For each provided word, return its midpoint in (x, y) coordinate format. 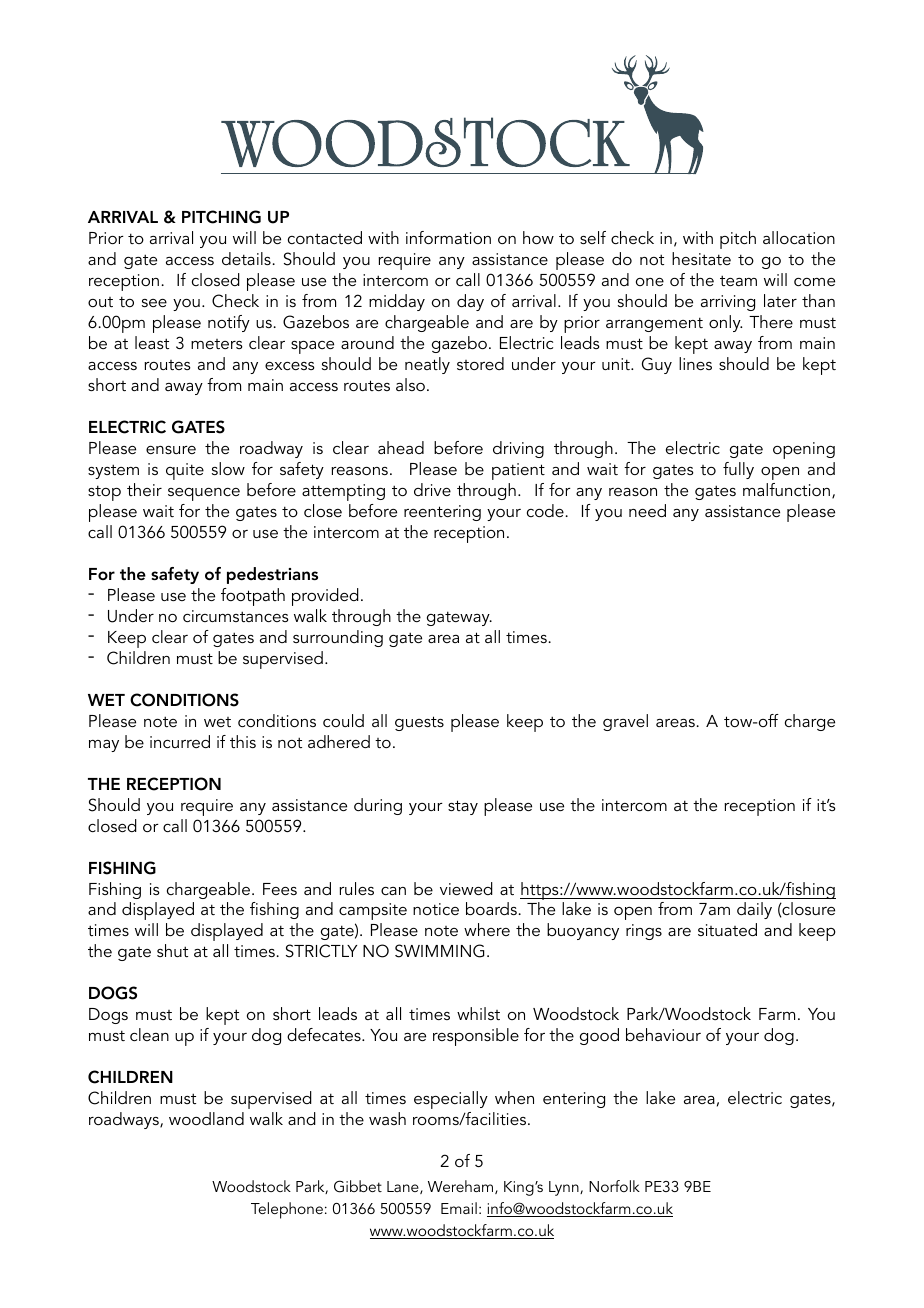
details (247, 258)
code (546, 510)
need (647, 510)
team (738, 280)
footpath (253, 597)
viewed (466, 888)
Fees (280, 889)
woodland (206, 1118)
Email (459, 1208)
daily (754, 910)
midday (397, 302)
